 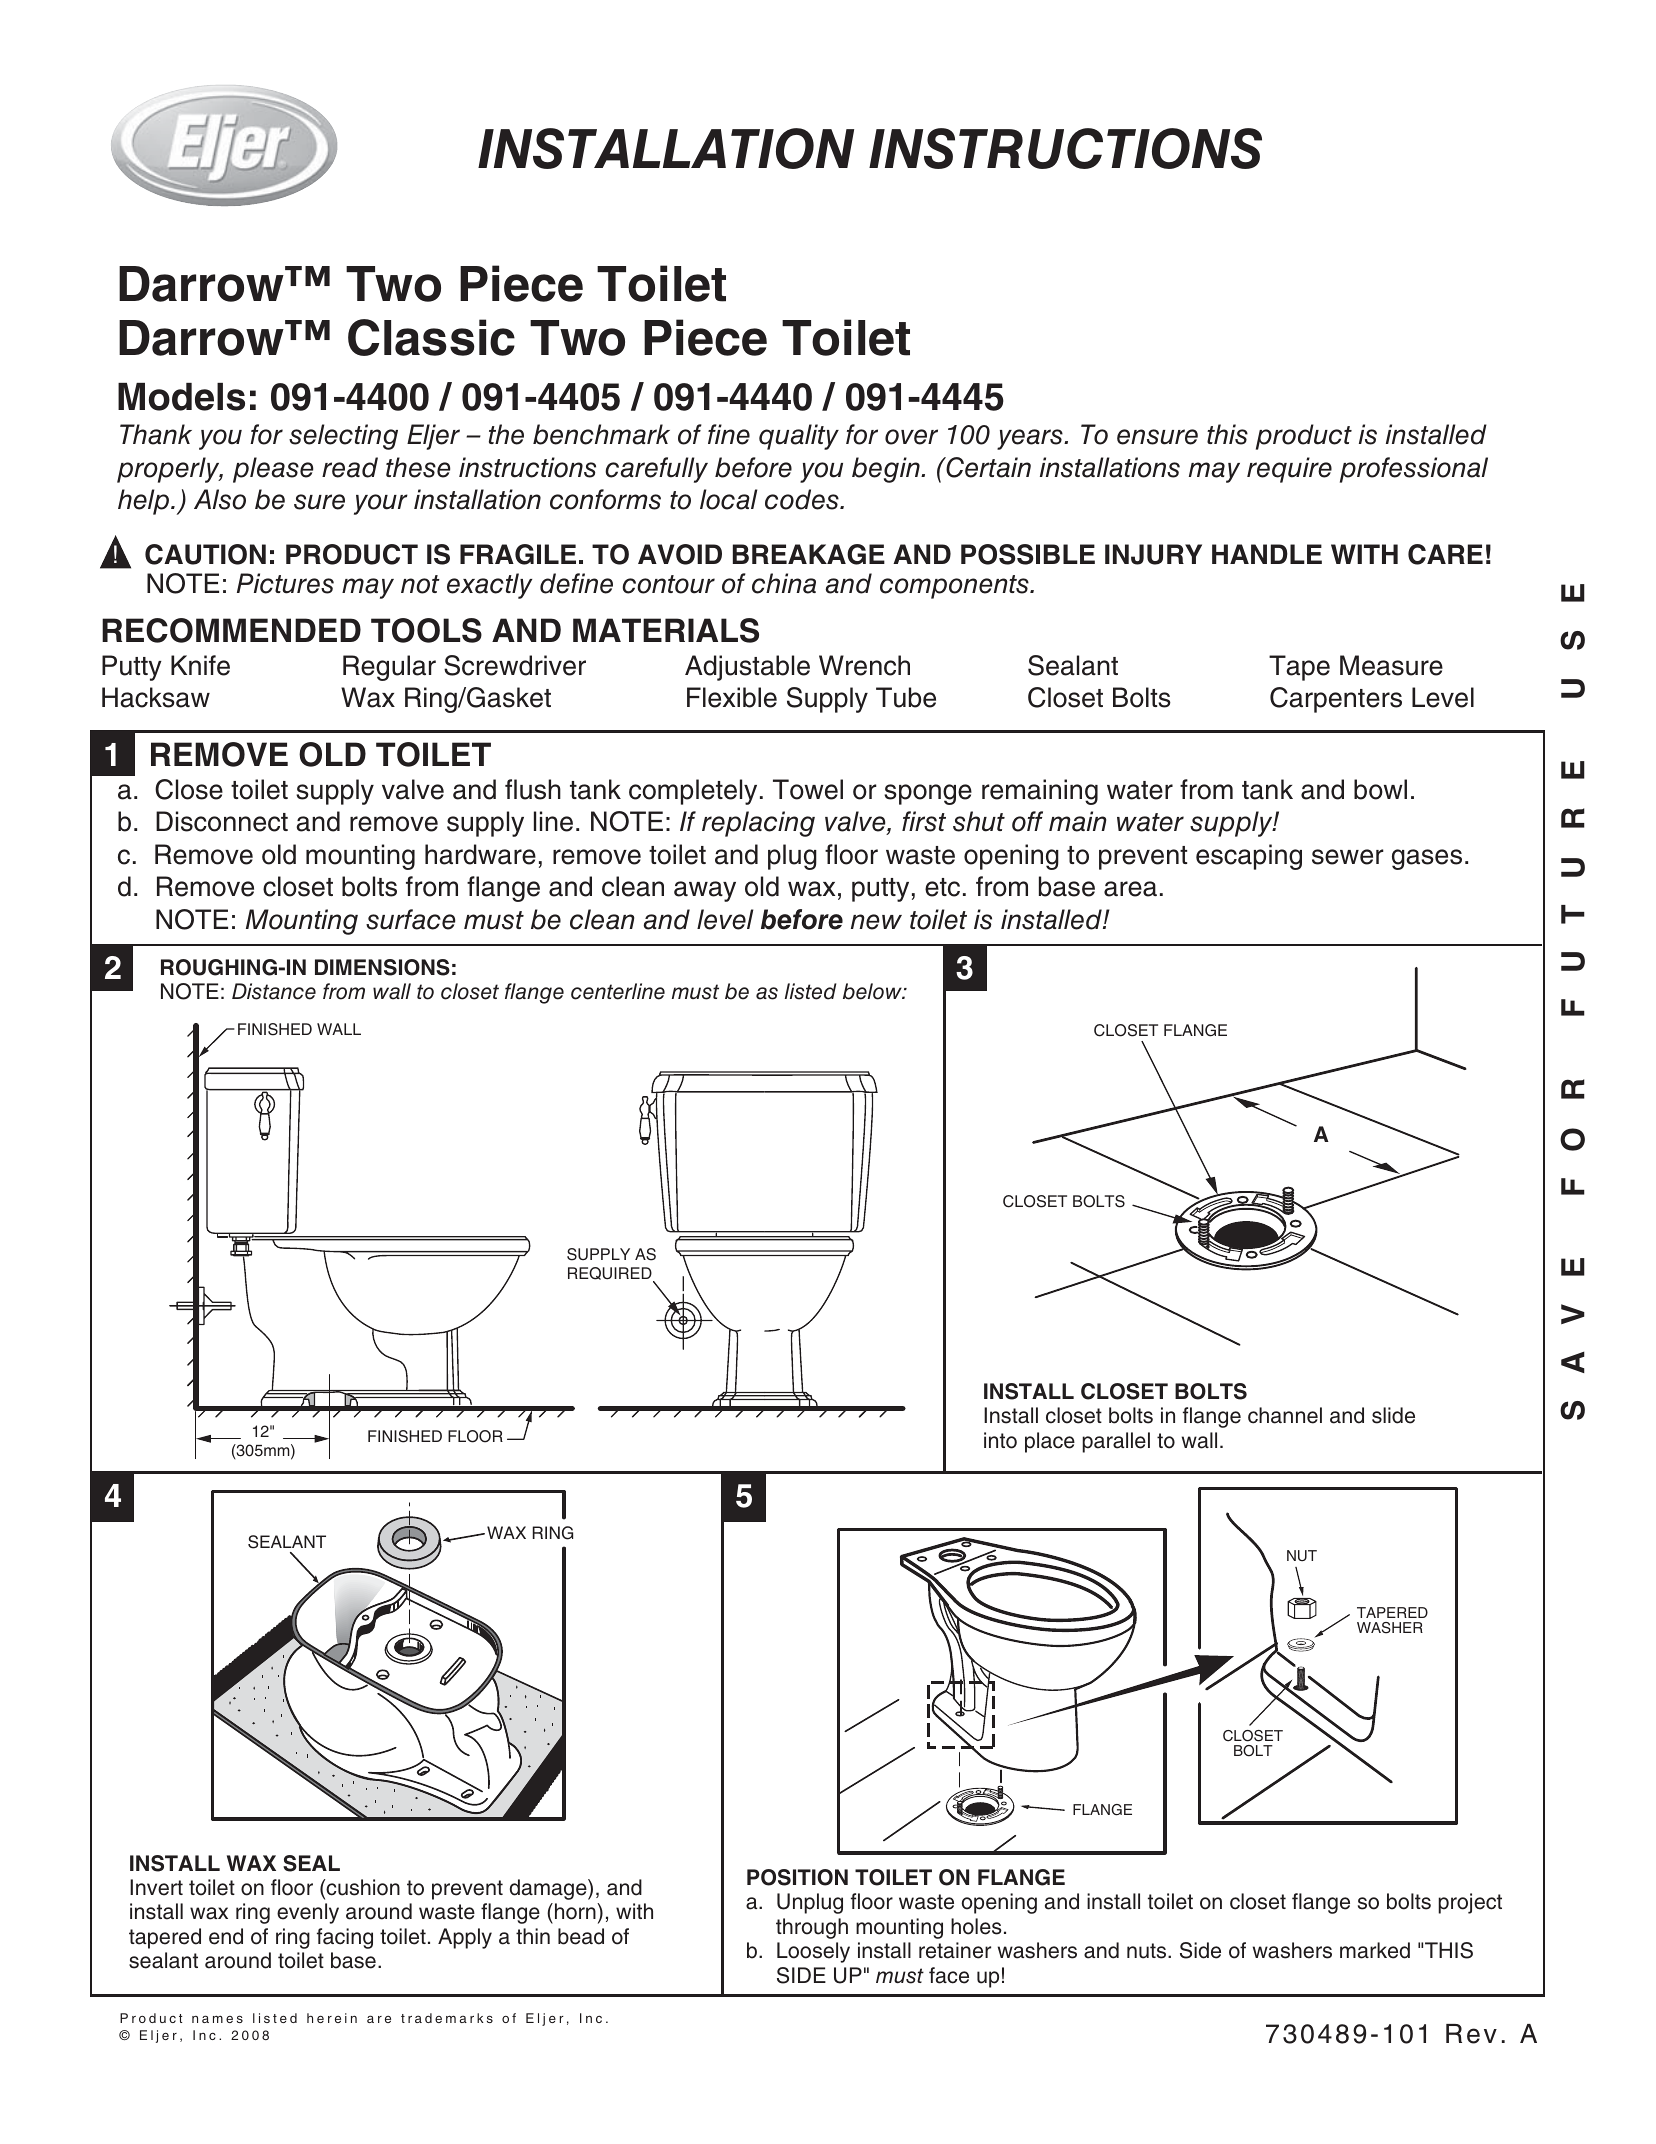 I want to click on channel, so click(x=1285, y=1415).
